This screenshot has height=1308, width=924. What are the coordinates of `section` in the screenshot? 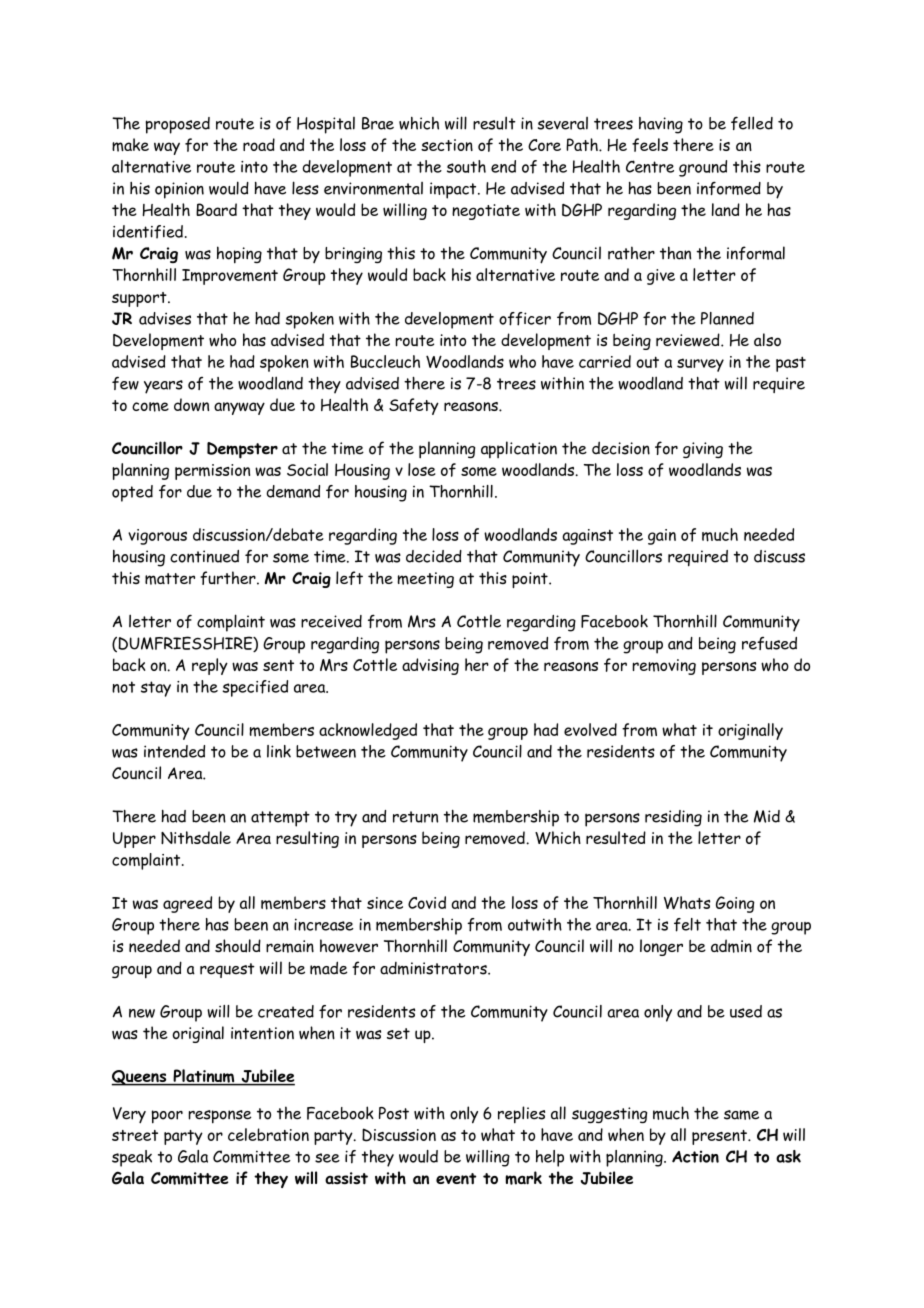 It's located at (447, 145).
